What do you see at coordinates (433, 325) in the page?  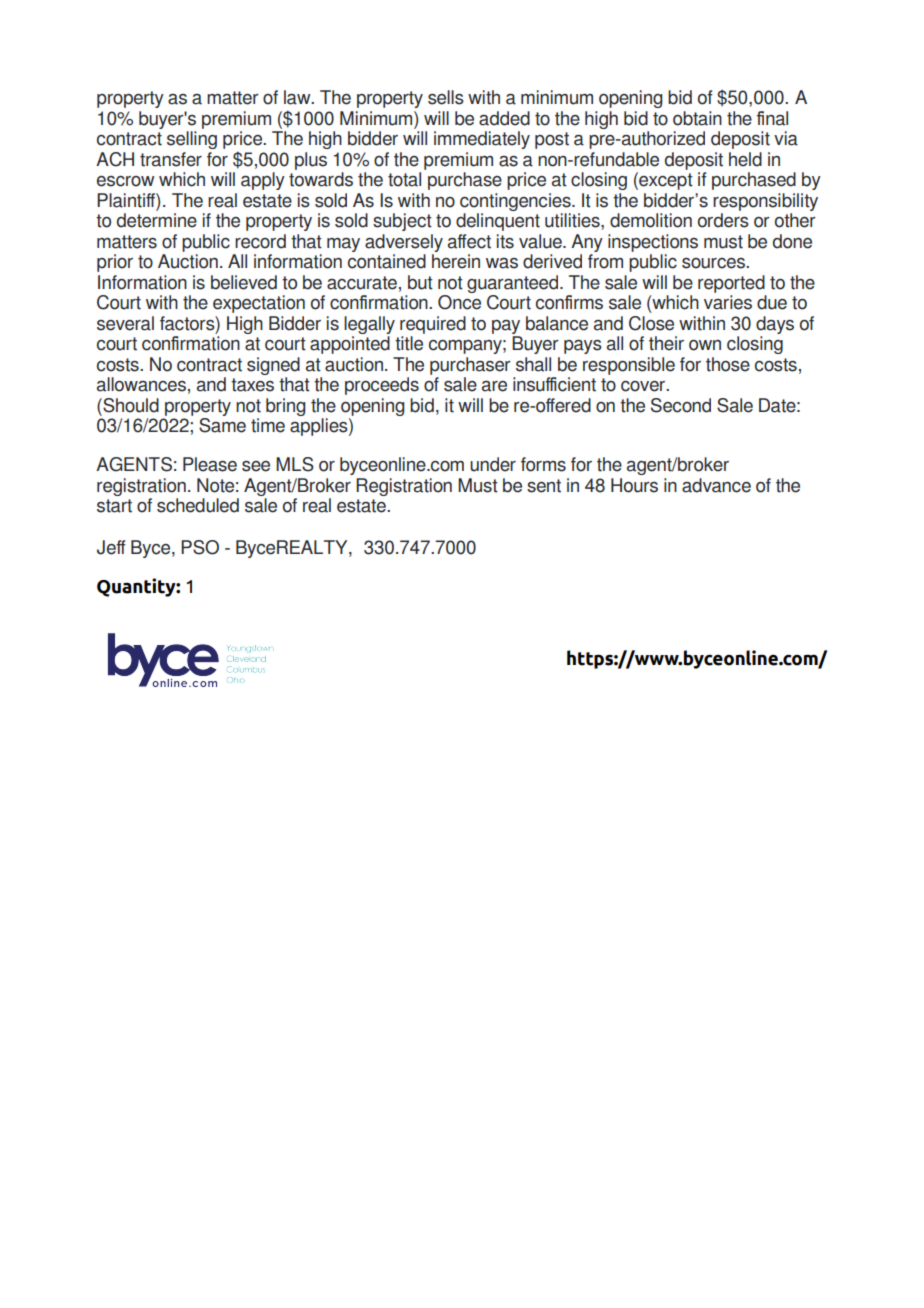 I see `required` at bounding box center [433, 325].
